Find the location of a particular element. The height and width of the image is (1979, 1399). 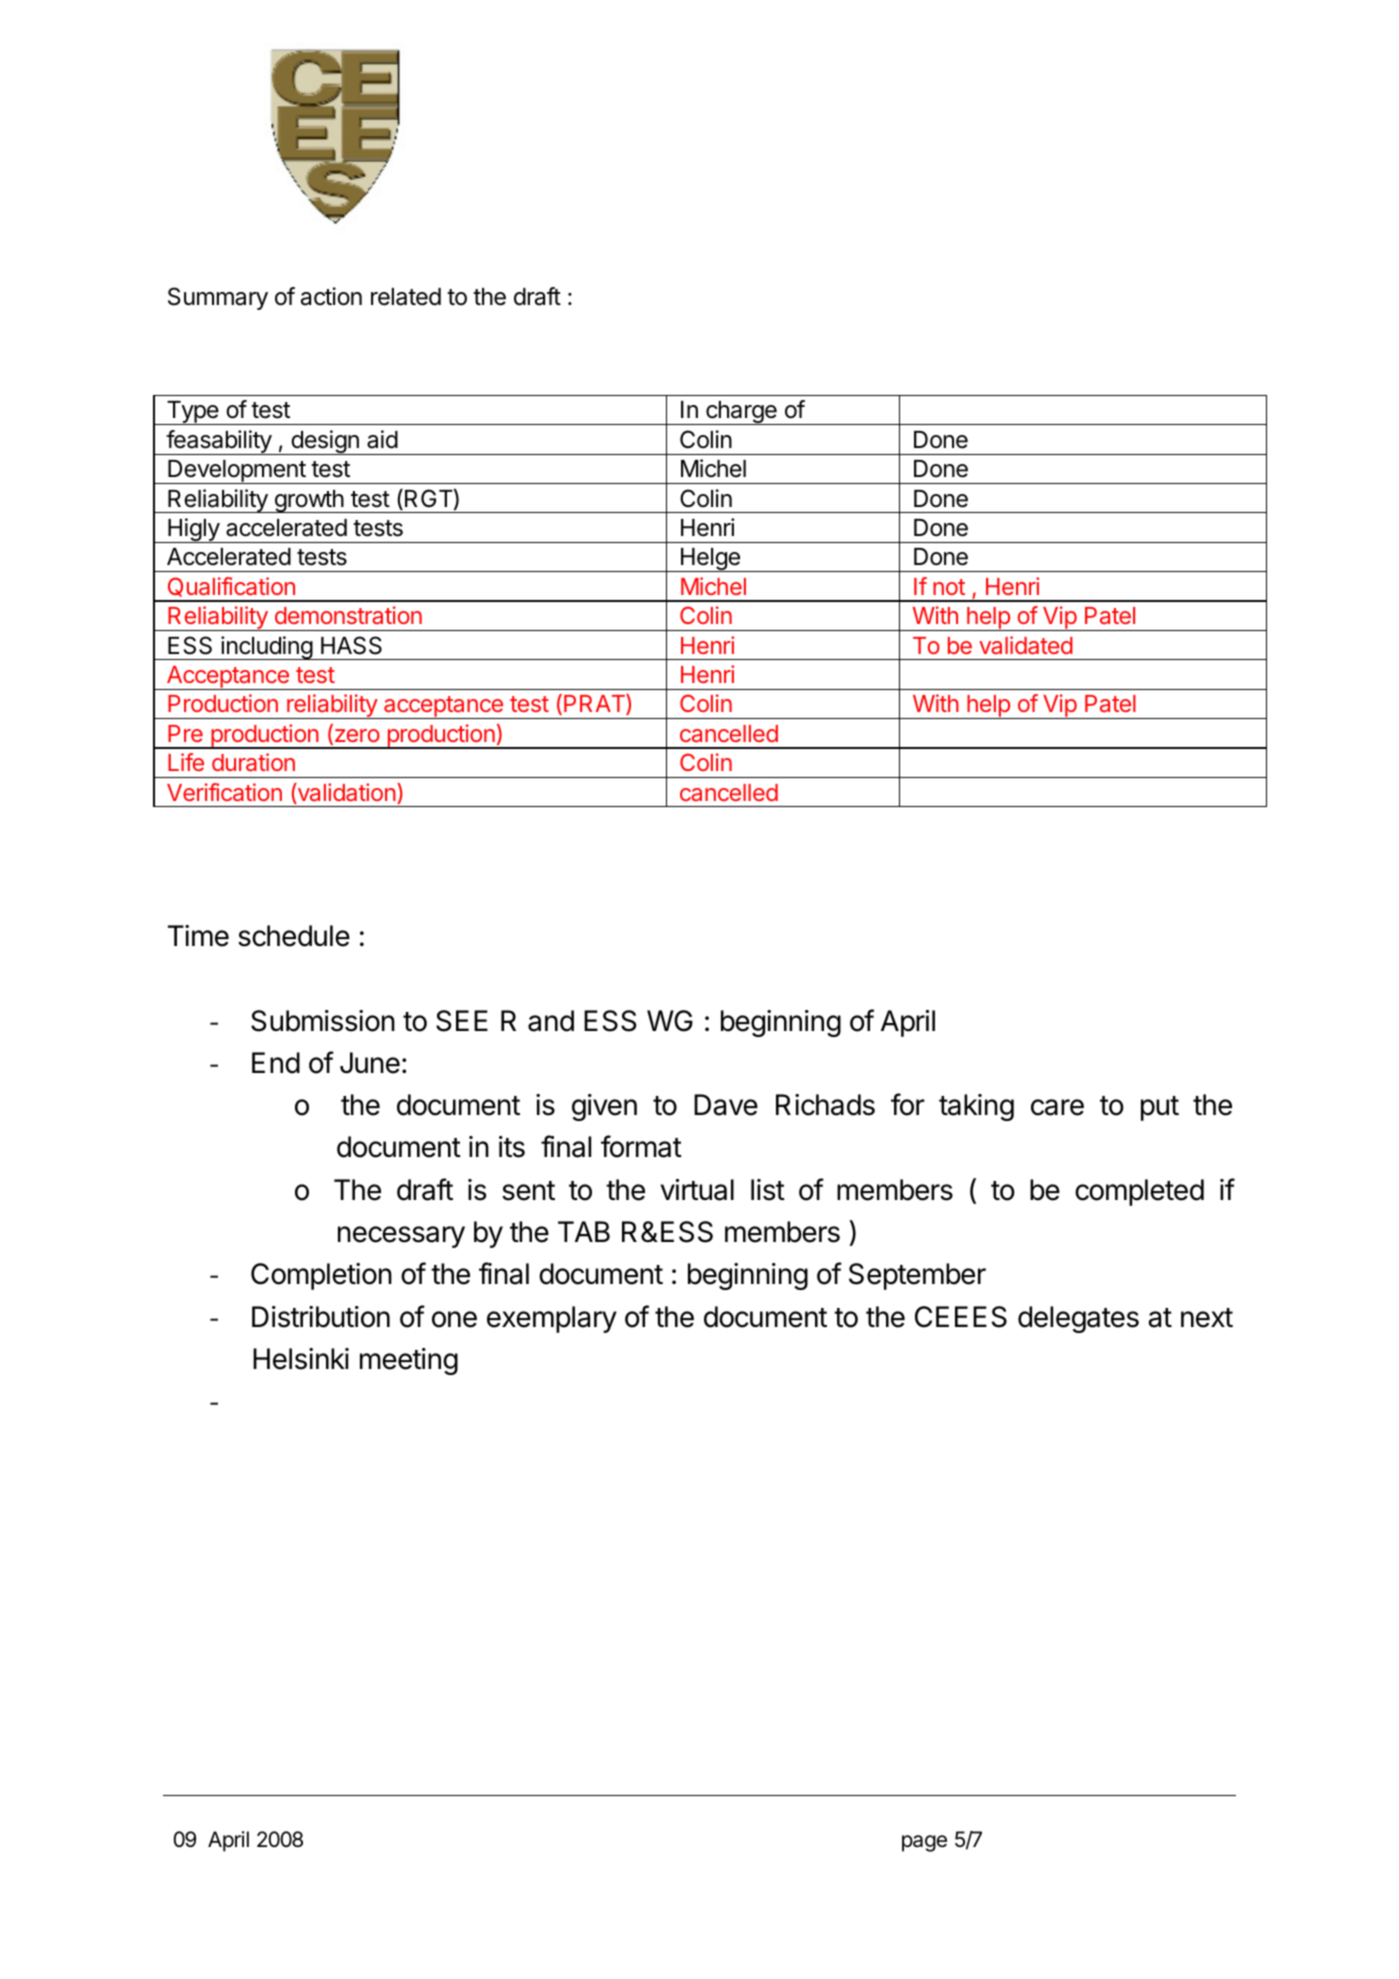

charge is located at coordinates (741, 413).
